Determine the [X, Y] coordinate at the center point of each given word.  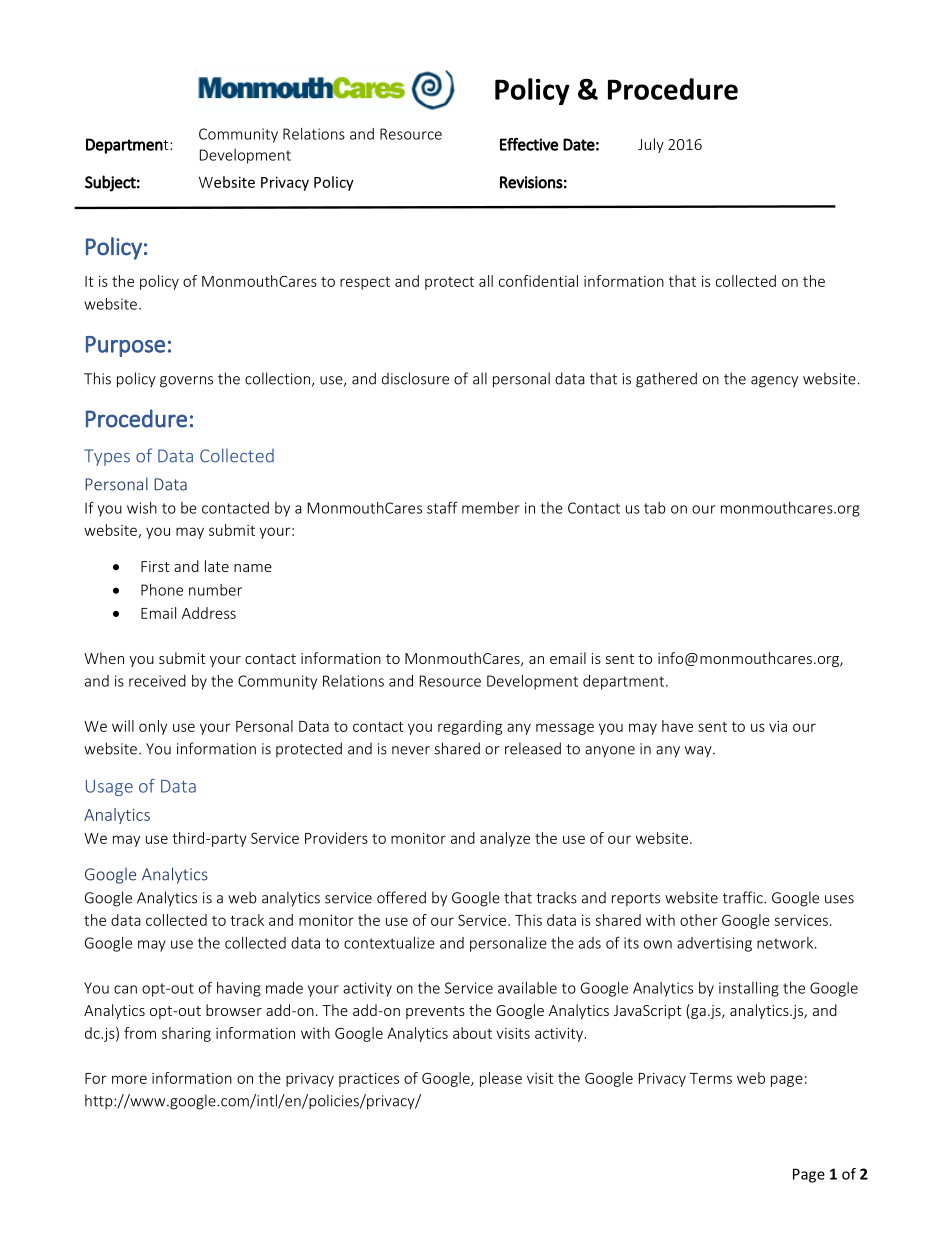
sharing [186, 1034]
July [651, 145]
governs [186, 382]
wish [142, 508]
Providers [336, 838]
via [778, 726]
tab [655, 508]
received [157, 681]
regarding [470, 727]
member [491, 508]
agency [774, 382]
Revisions [531, 182]
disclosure [415, 378]
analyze [505, 839]
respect [365, 283]
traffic [744, 897]
